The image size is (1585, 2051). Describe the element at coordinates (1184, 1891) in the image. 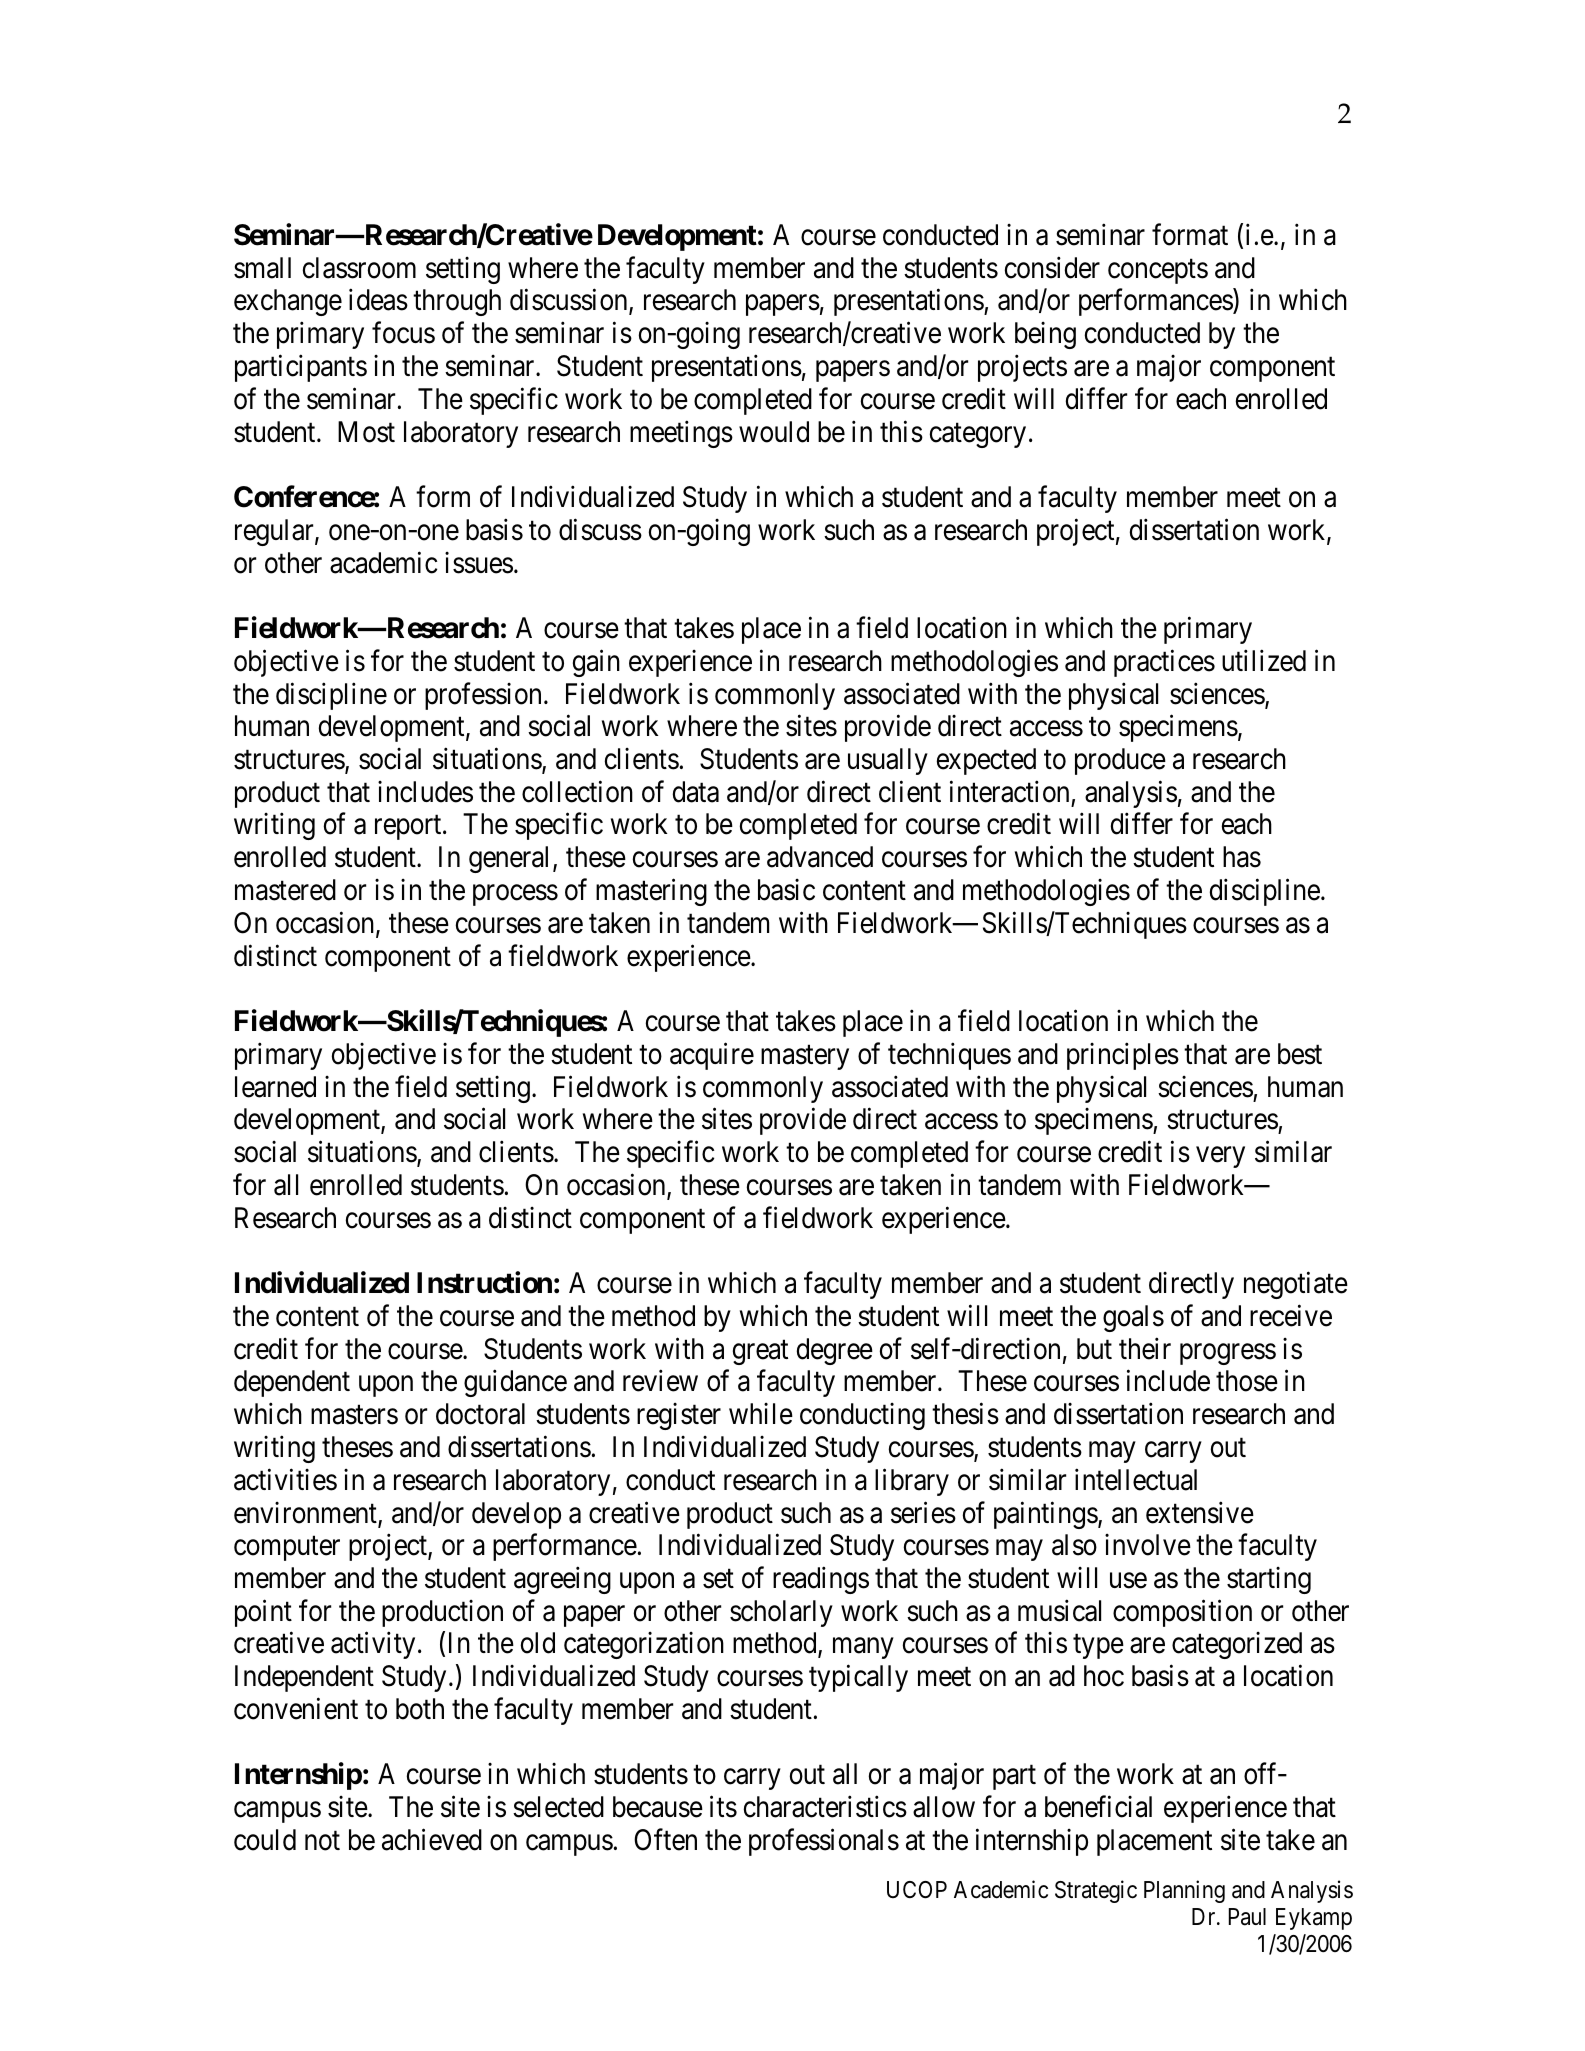

I see `Planning` at that location.
